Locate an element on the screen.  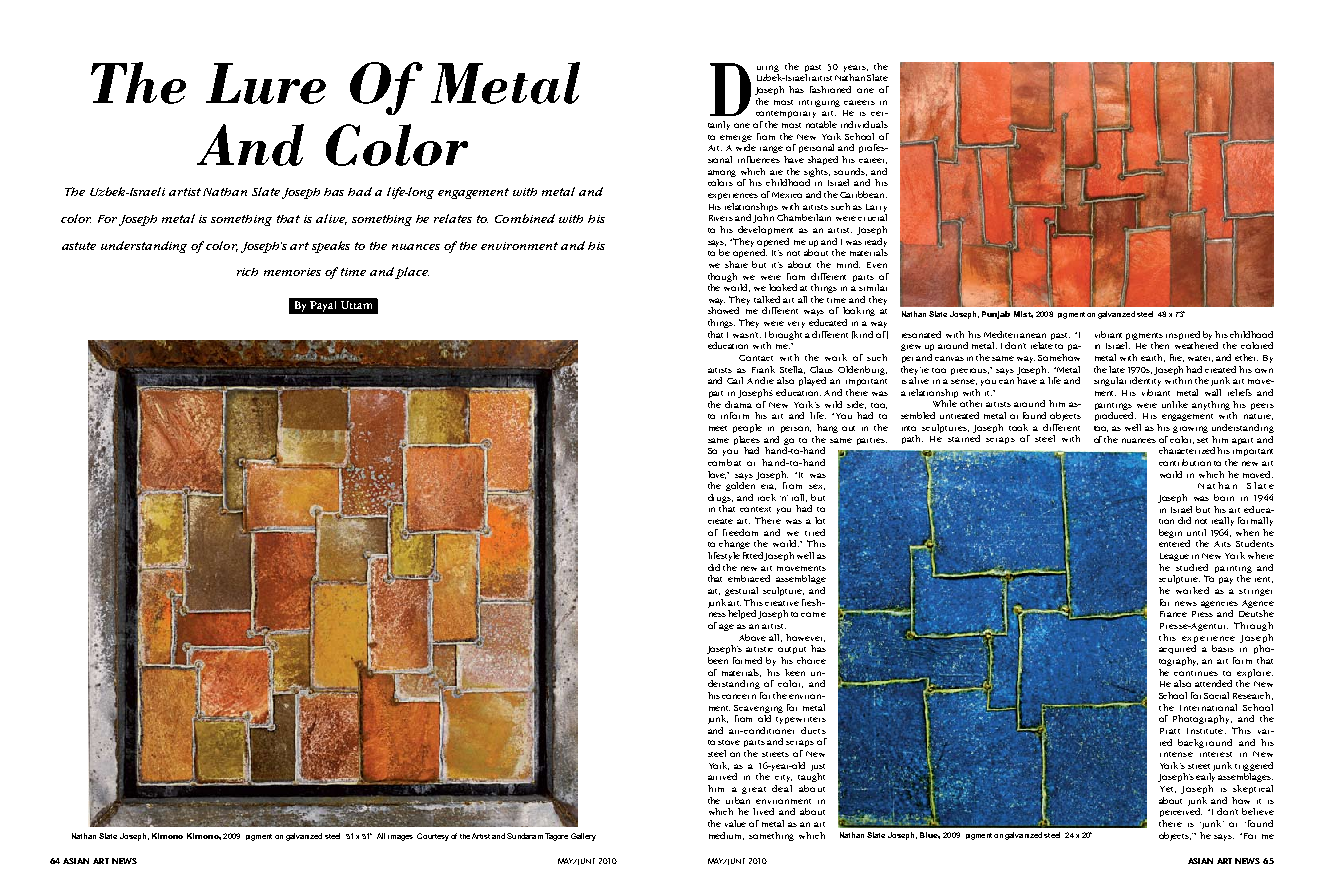
contemporary is located at coordinates (786, 114).
